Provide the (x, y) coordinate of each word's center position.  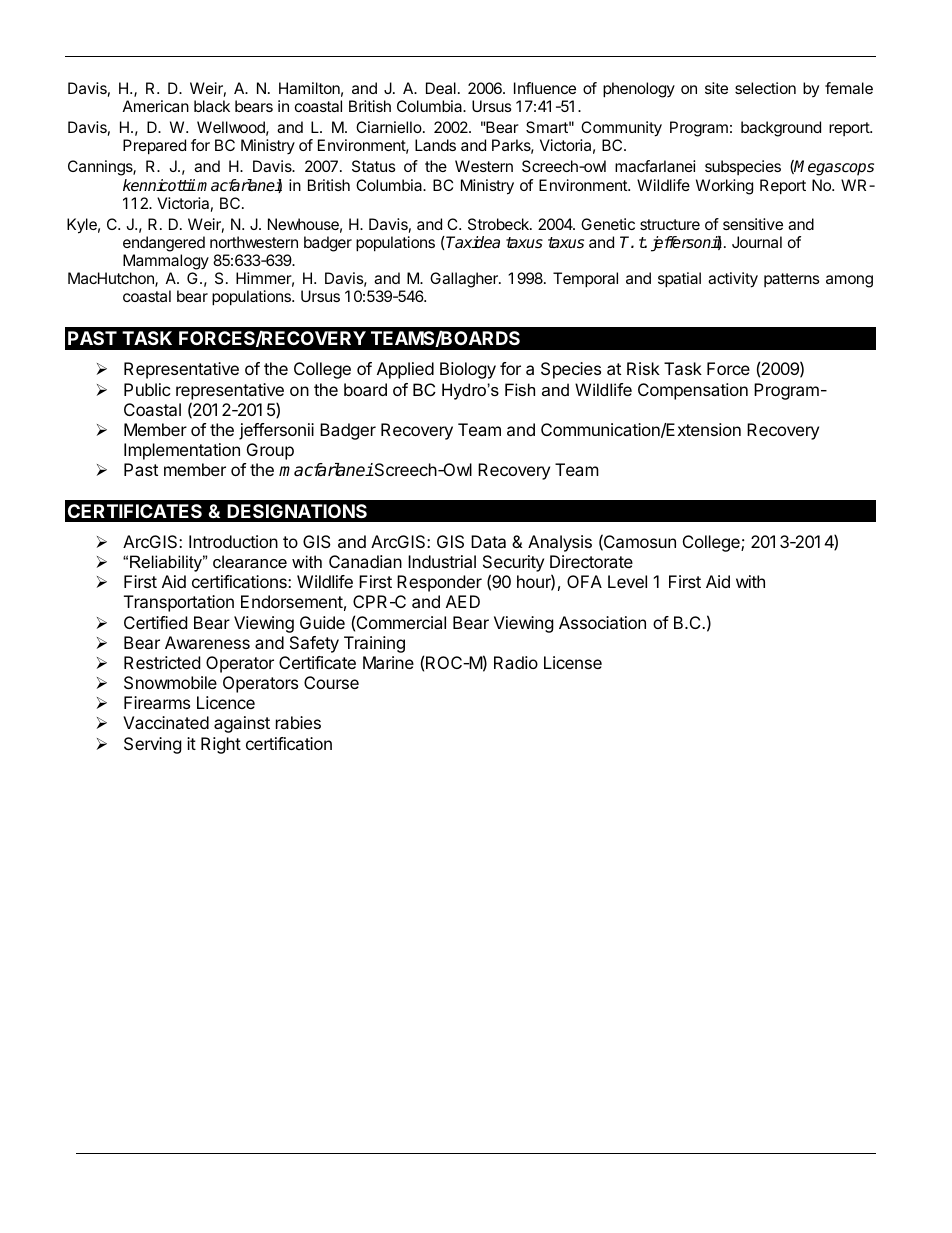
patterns (792, 280)
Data (488, 541)
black (212, 106)
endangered (164, 244)
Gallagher (465, 280)
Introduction (233, 541)
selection (765, 88)
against (242, 724)
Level (627, 581)
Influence (545, 88)
